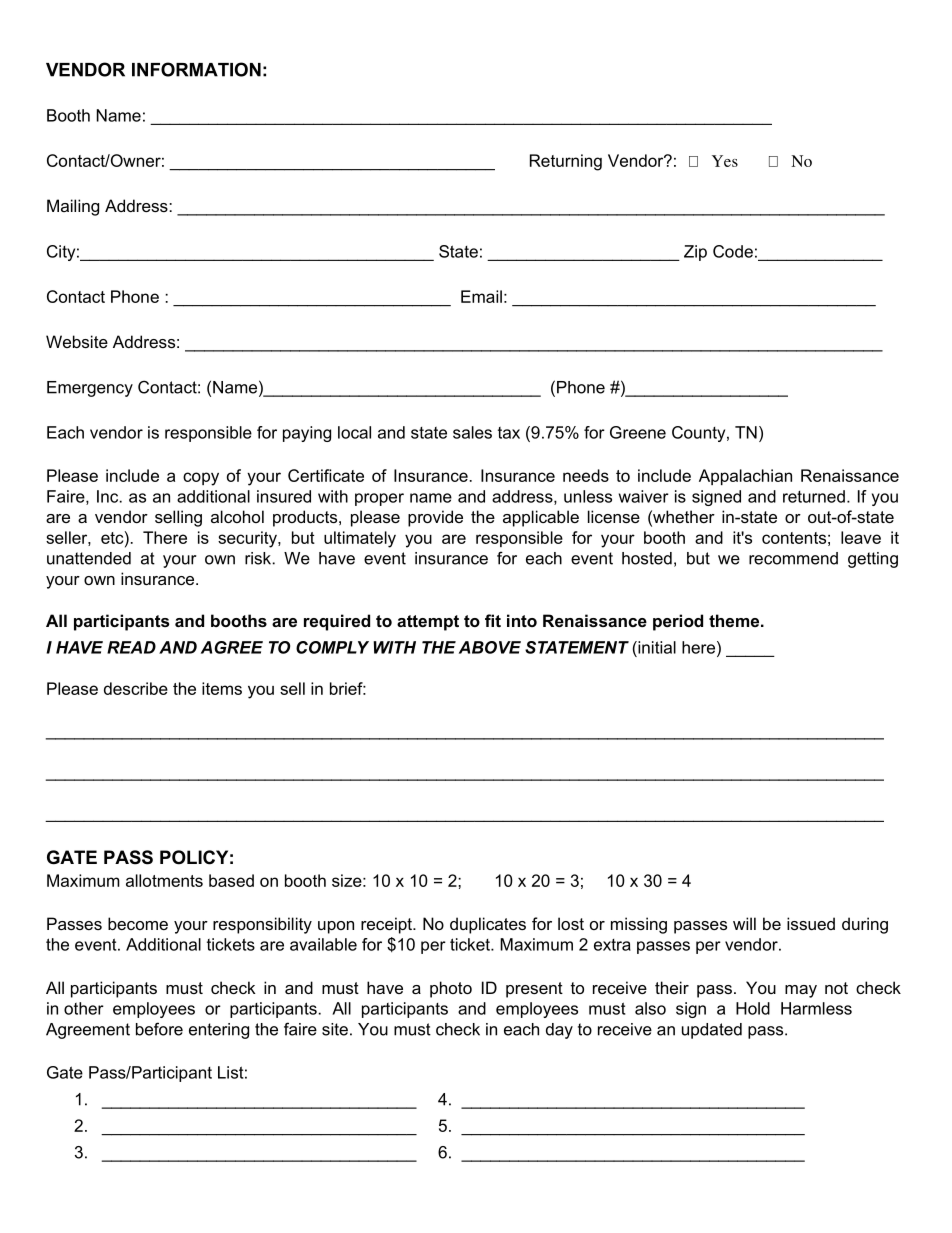 This document has width=952, height=1233. I want to click on recommend, so click(793, 558).
